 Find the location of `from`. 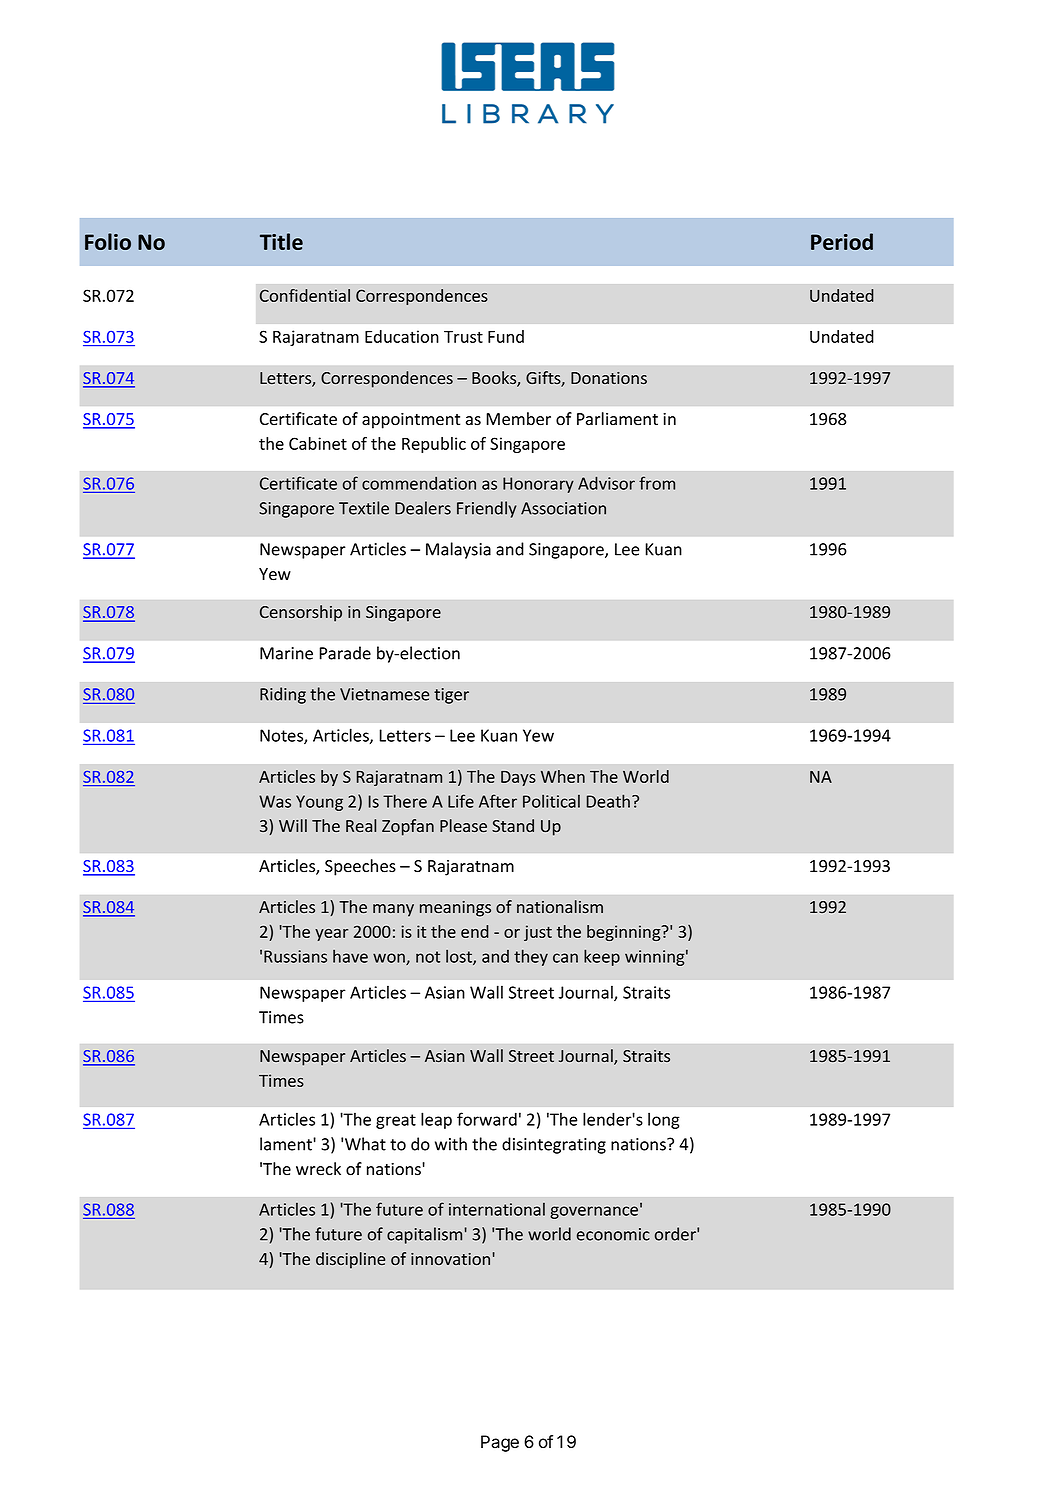

from is located at coordinates (657, 483).
